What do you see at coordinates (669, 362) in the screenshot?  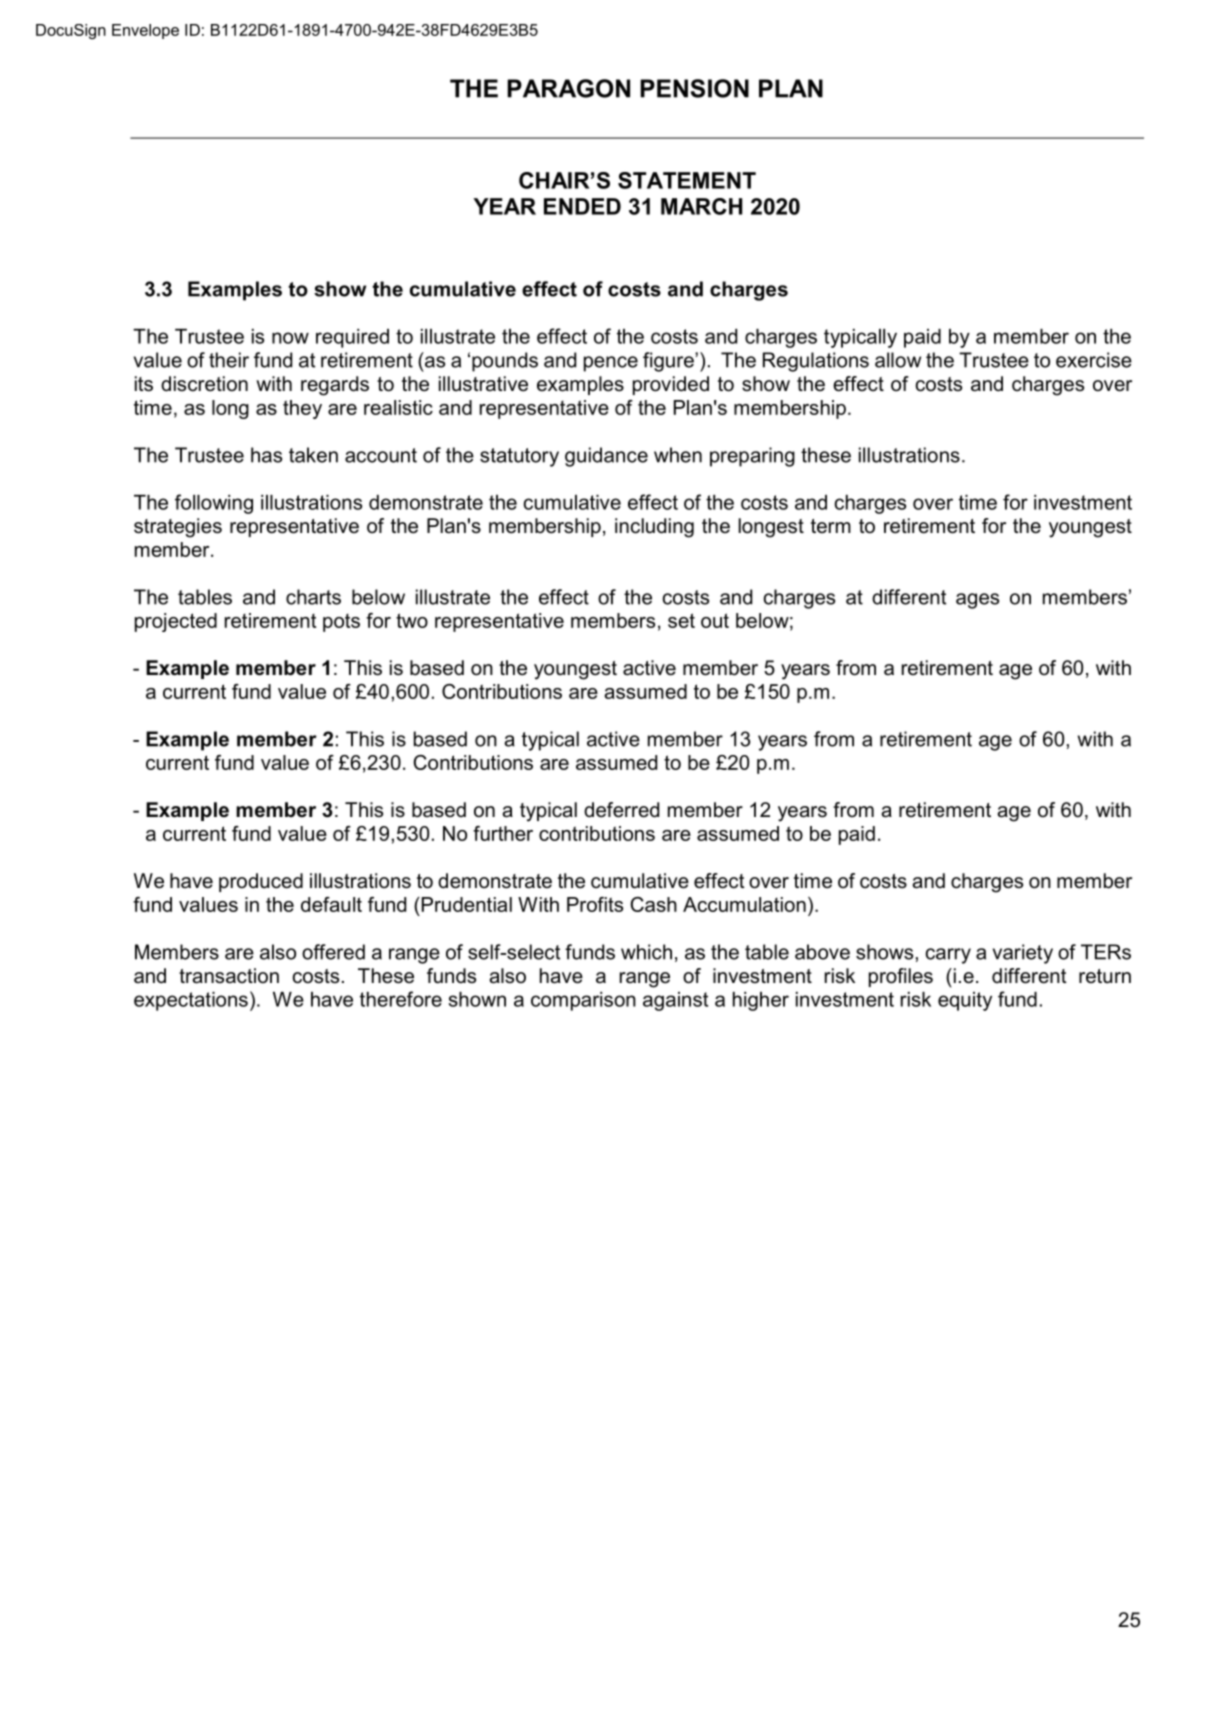 I see `figure` at bounding box center [669, 362].
